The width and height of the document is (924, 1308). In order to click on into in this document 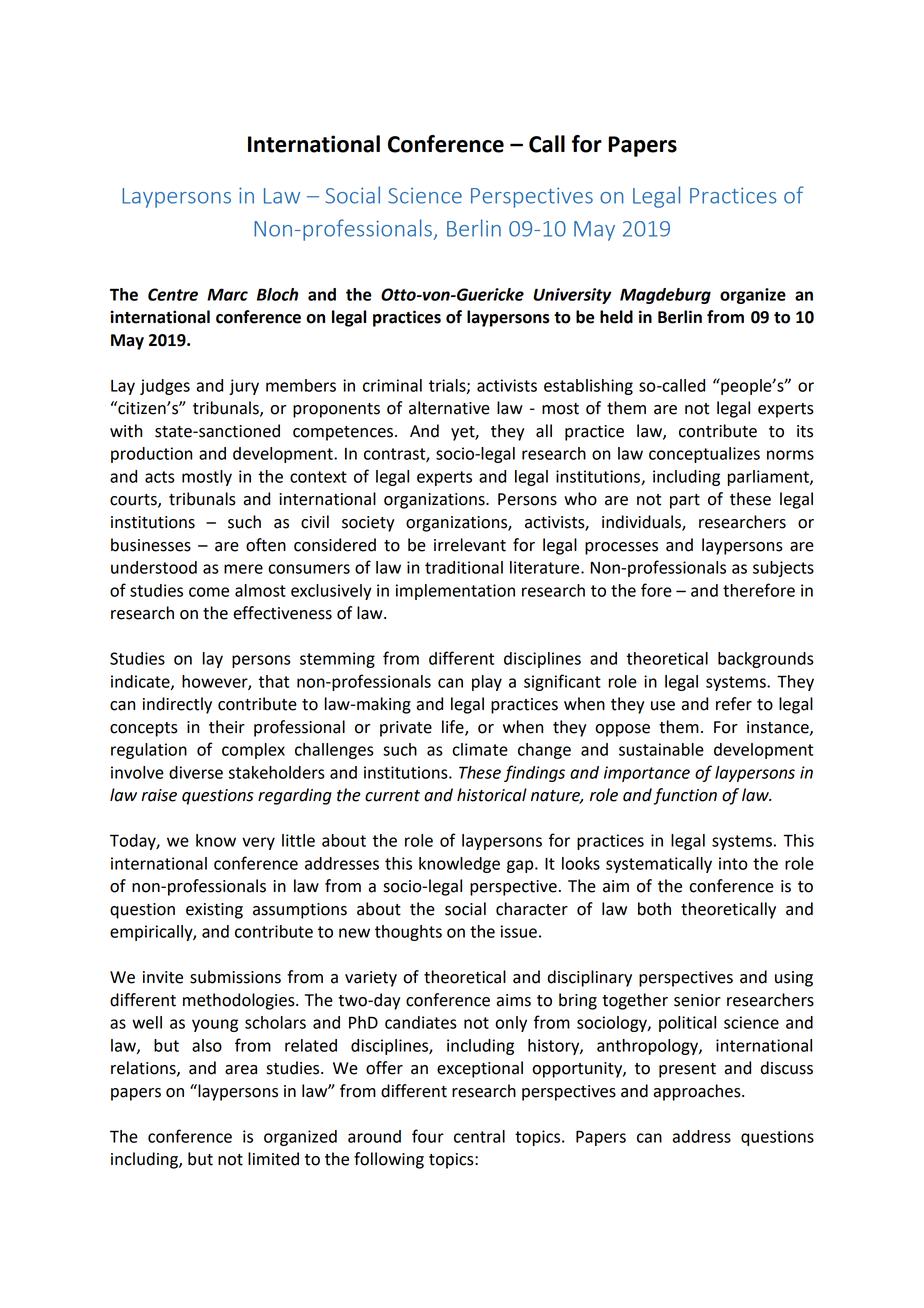, I will do `click(733, 863)`.
